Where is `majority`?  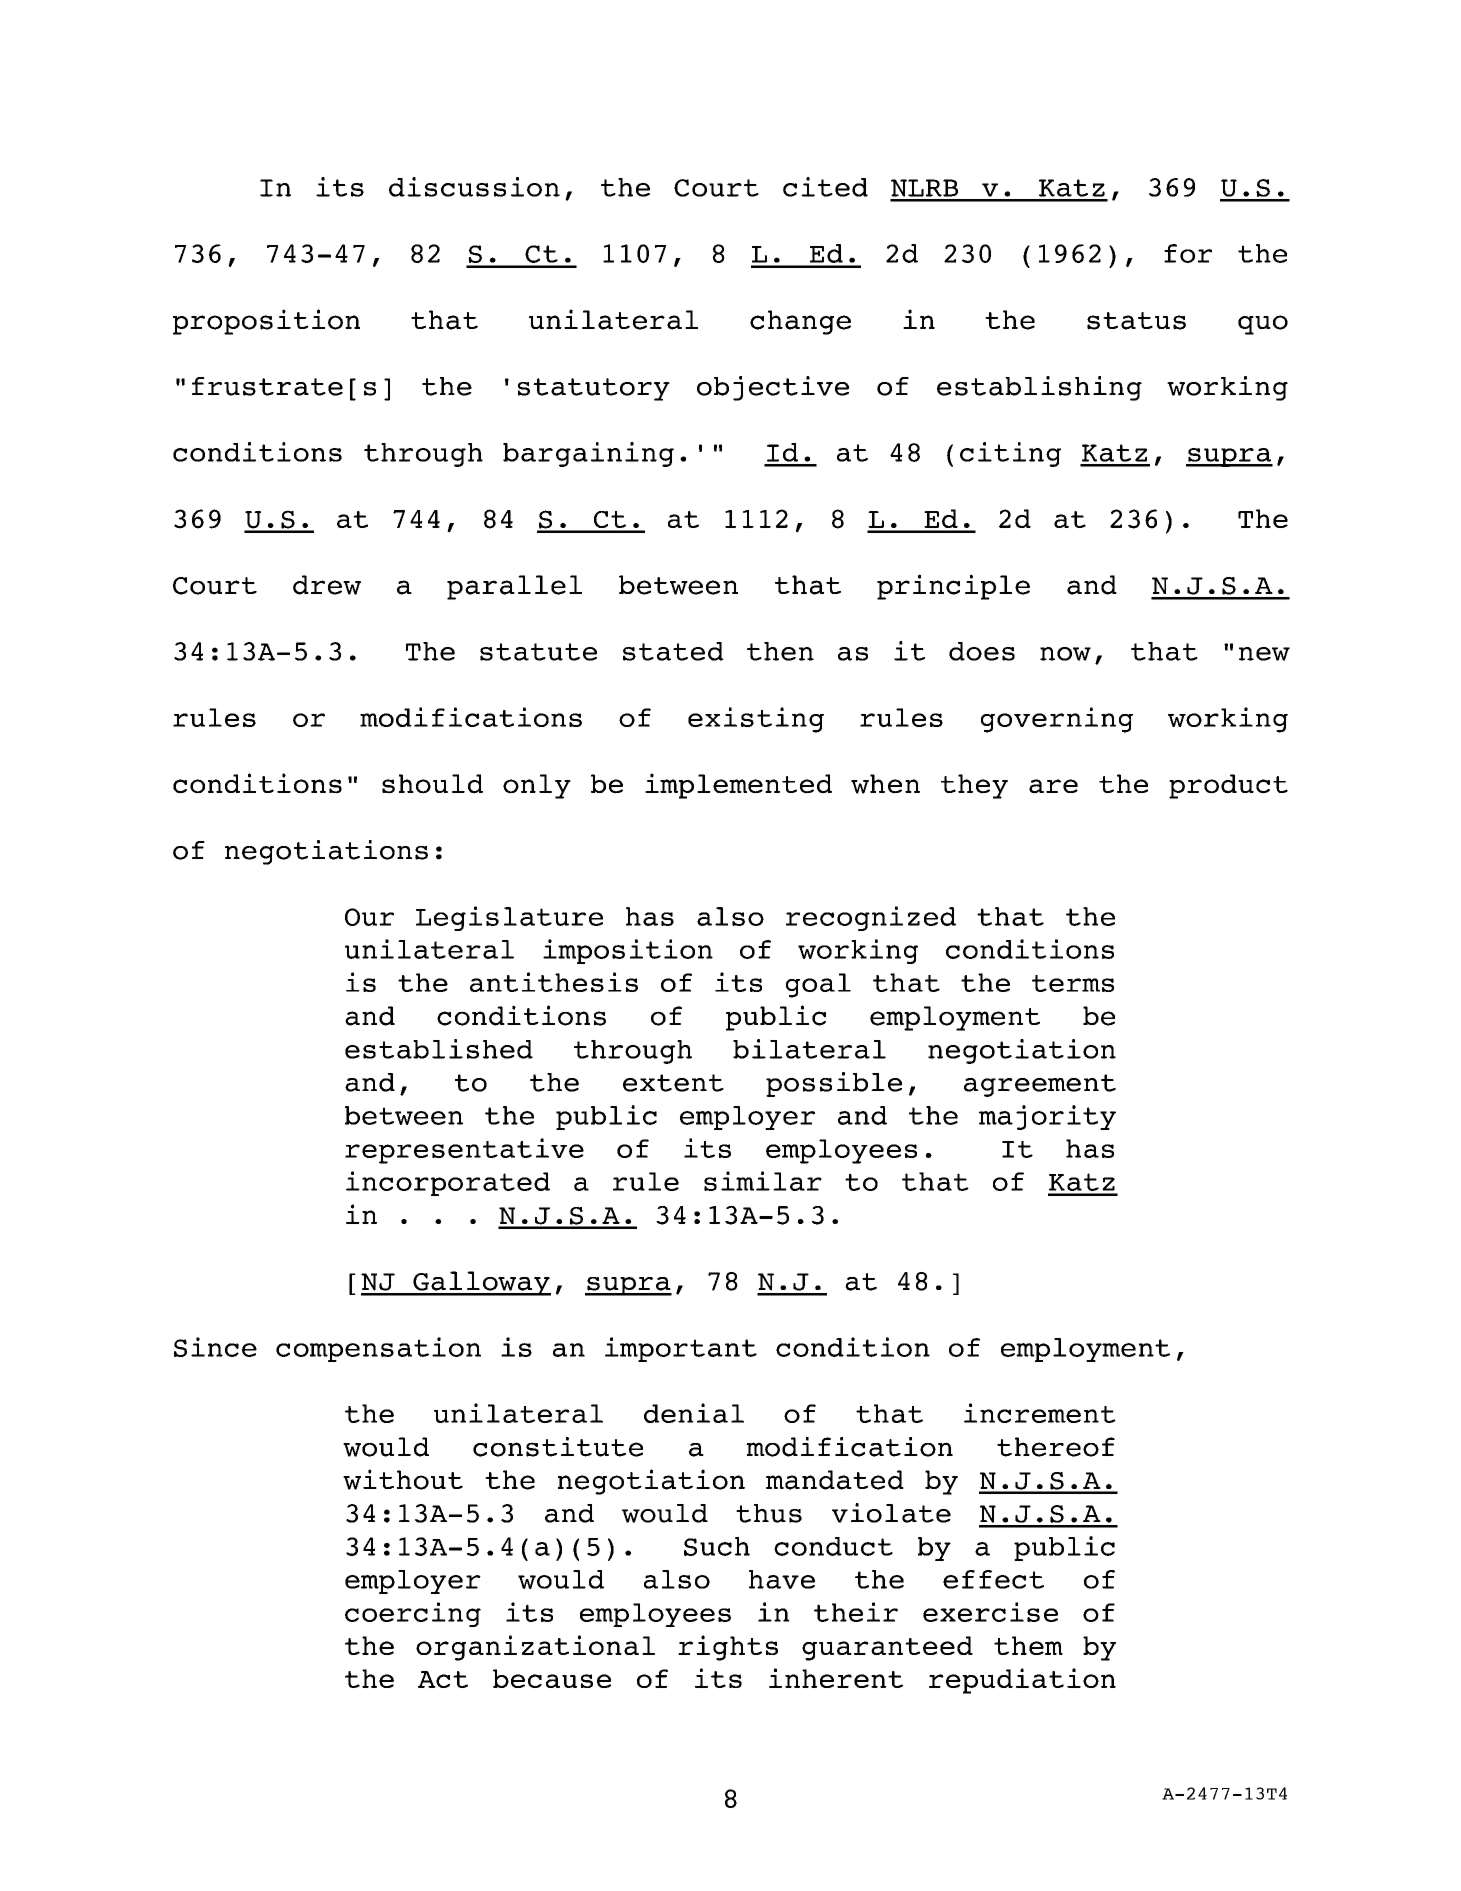 majority is located at coordinates (1047, 1117).
